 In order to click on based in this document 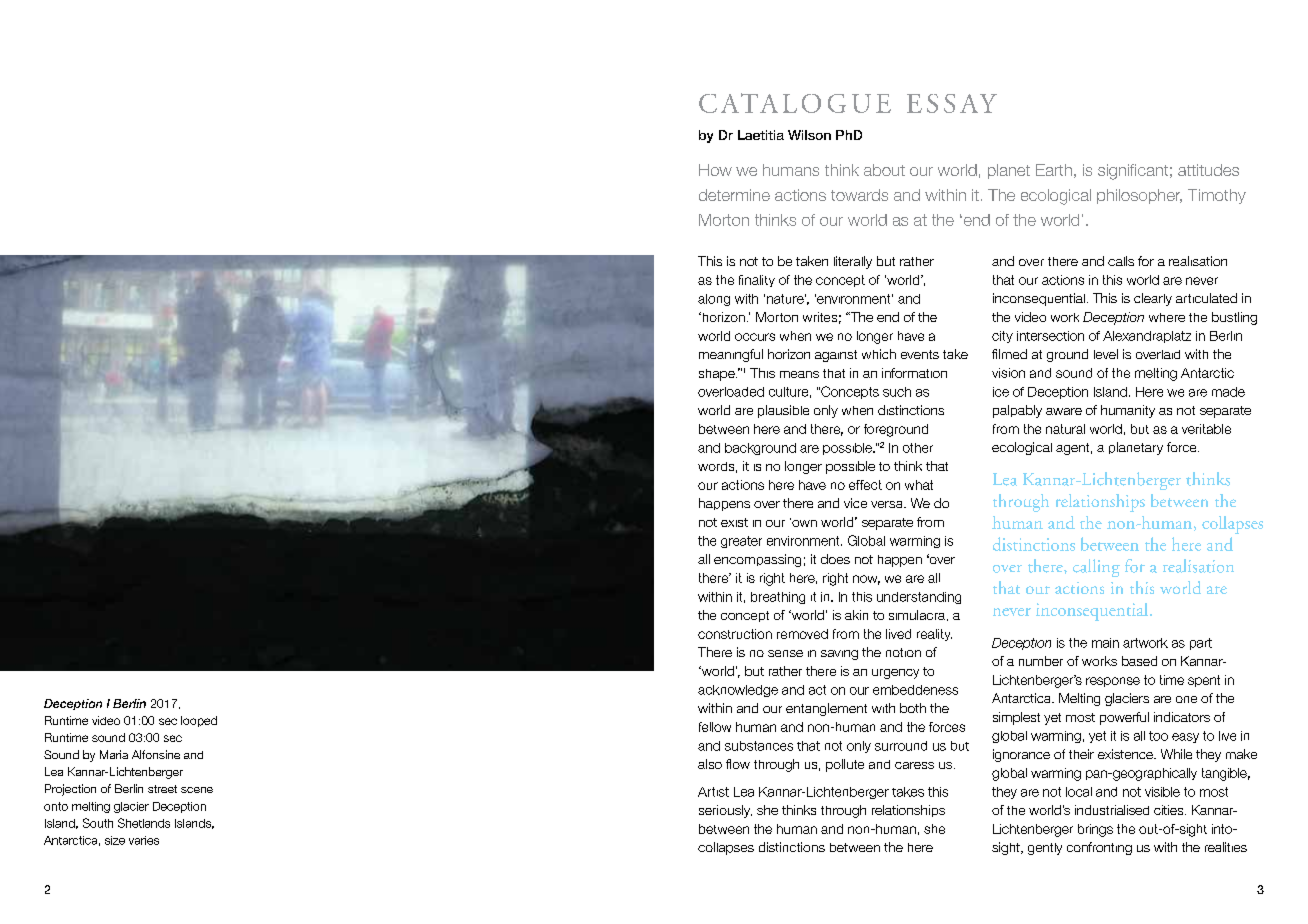, I will do `click(1139, 661)`.
